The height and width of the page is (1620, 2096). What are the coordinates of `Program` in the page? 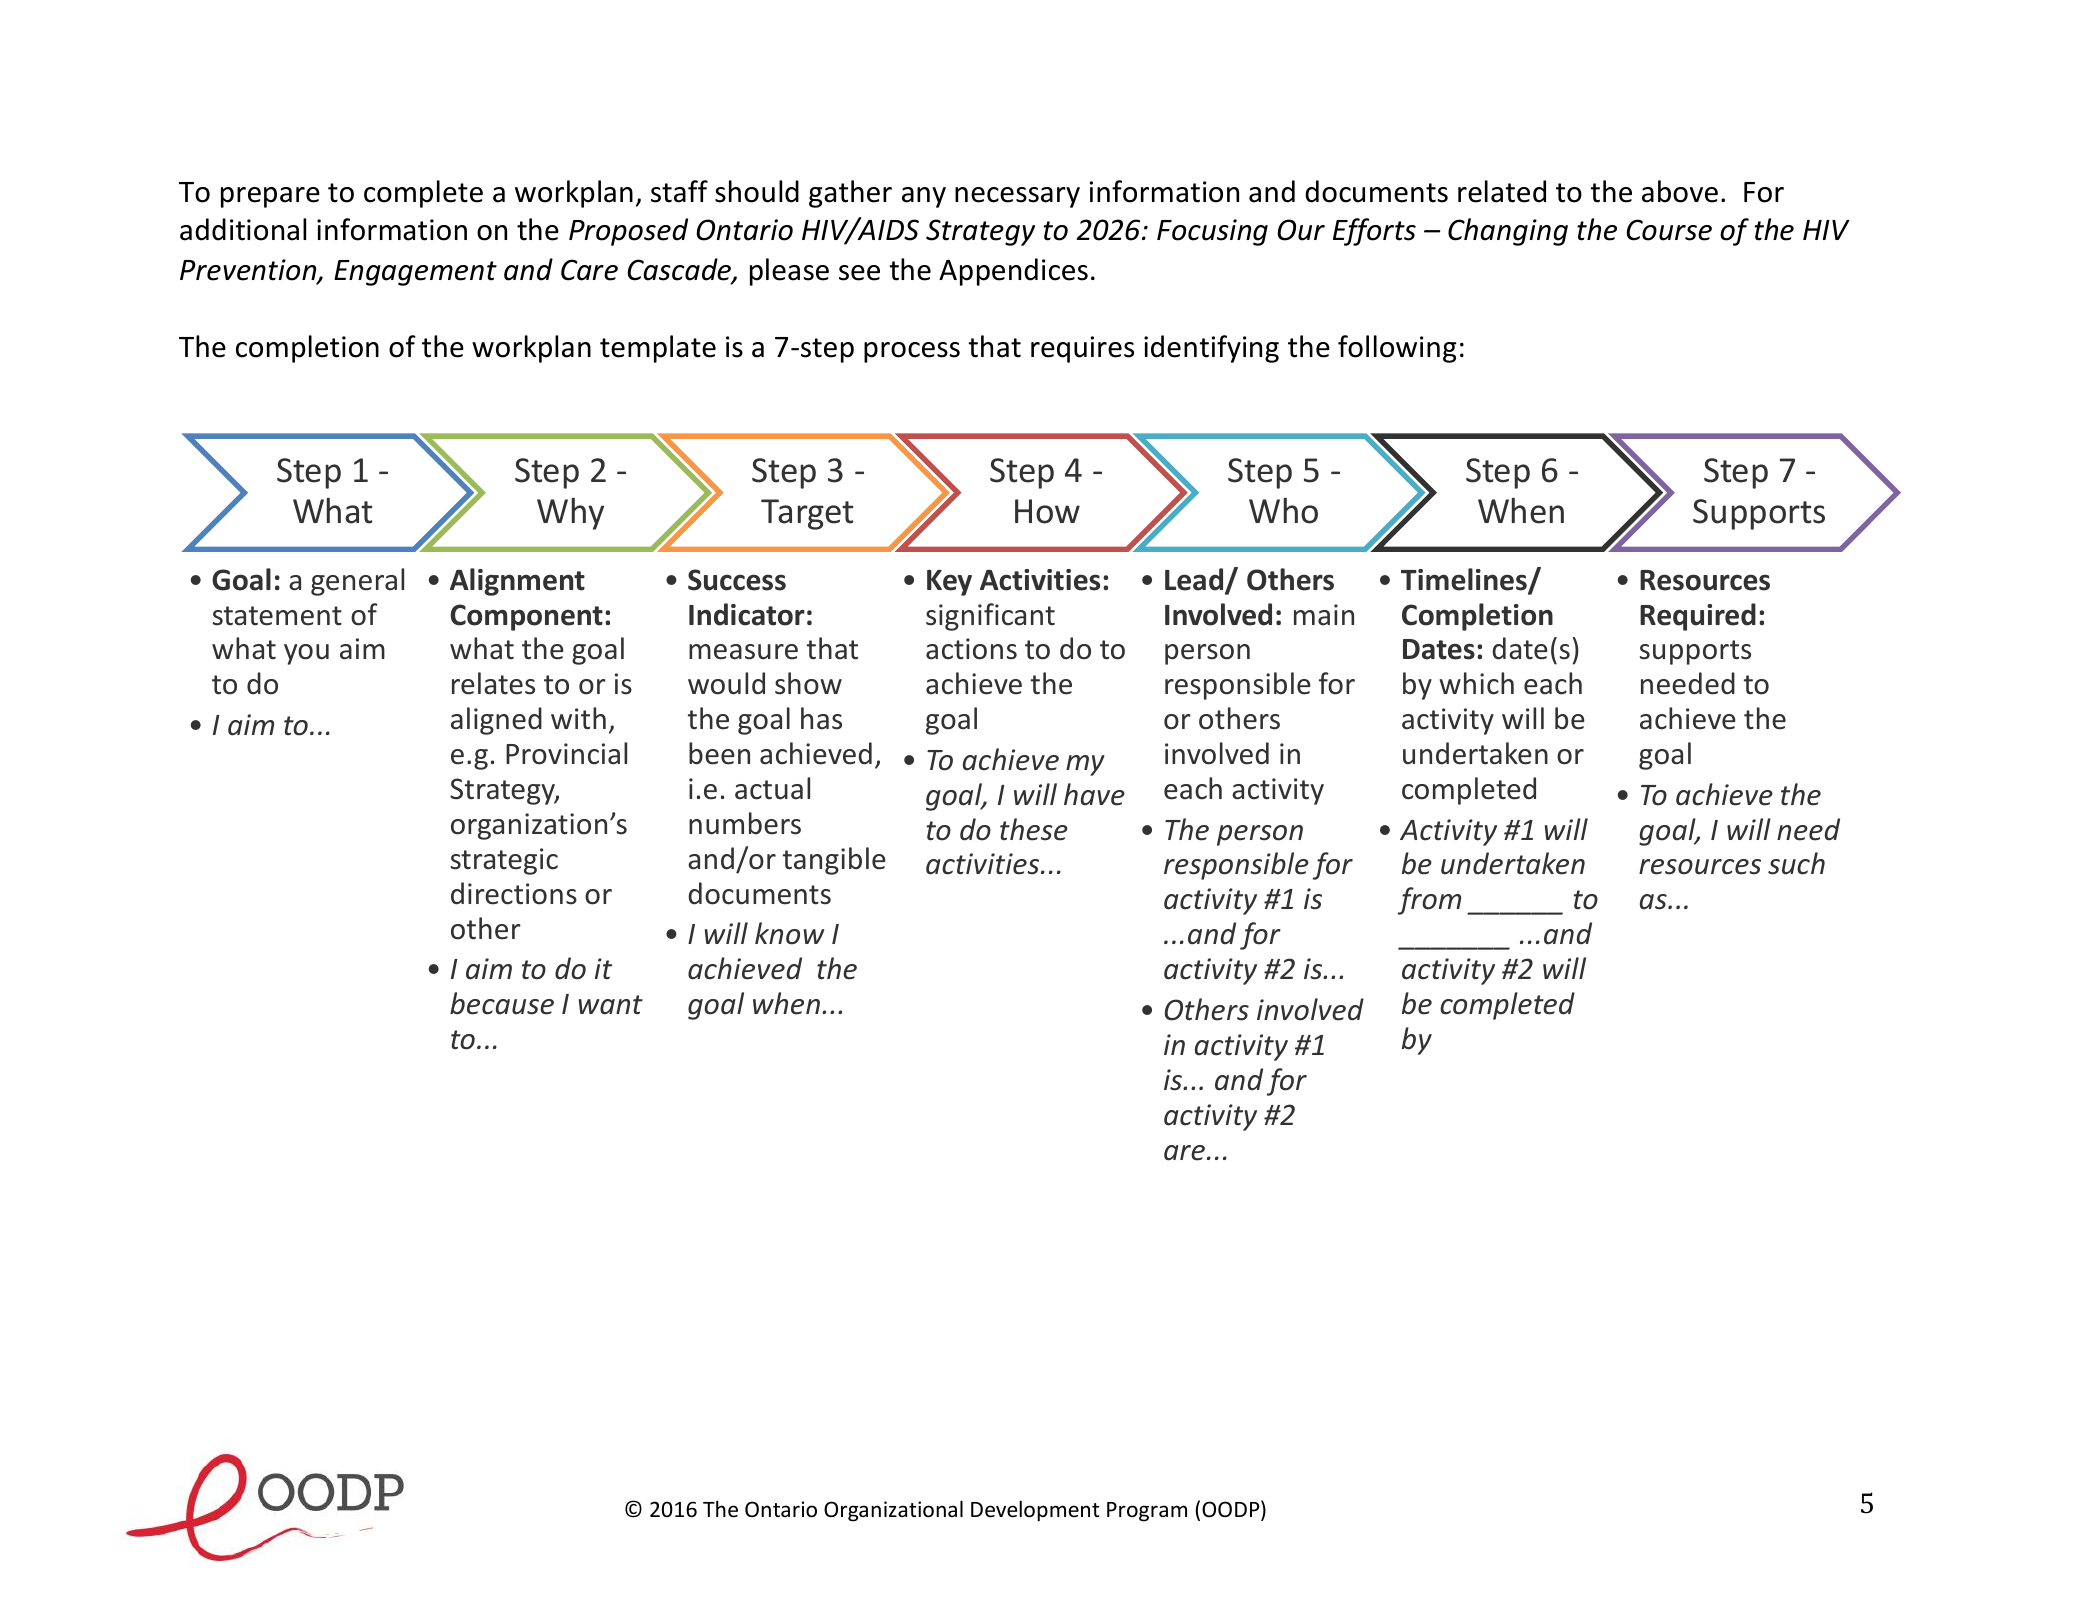 It's located at (1147, 1512).
